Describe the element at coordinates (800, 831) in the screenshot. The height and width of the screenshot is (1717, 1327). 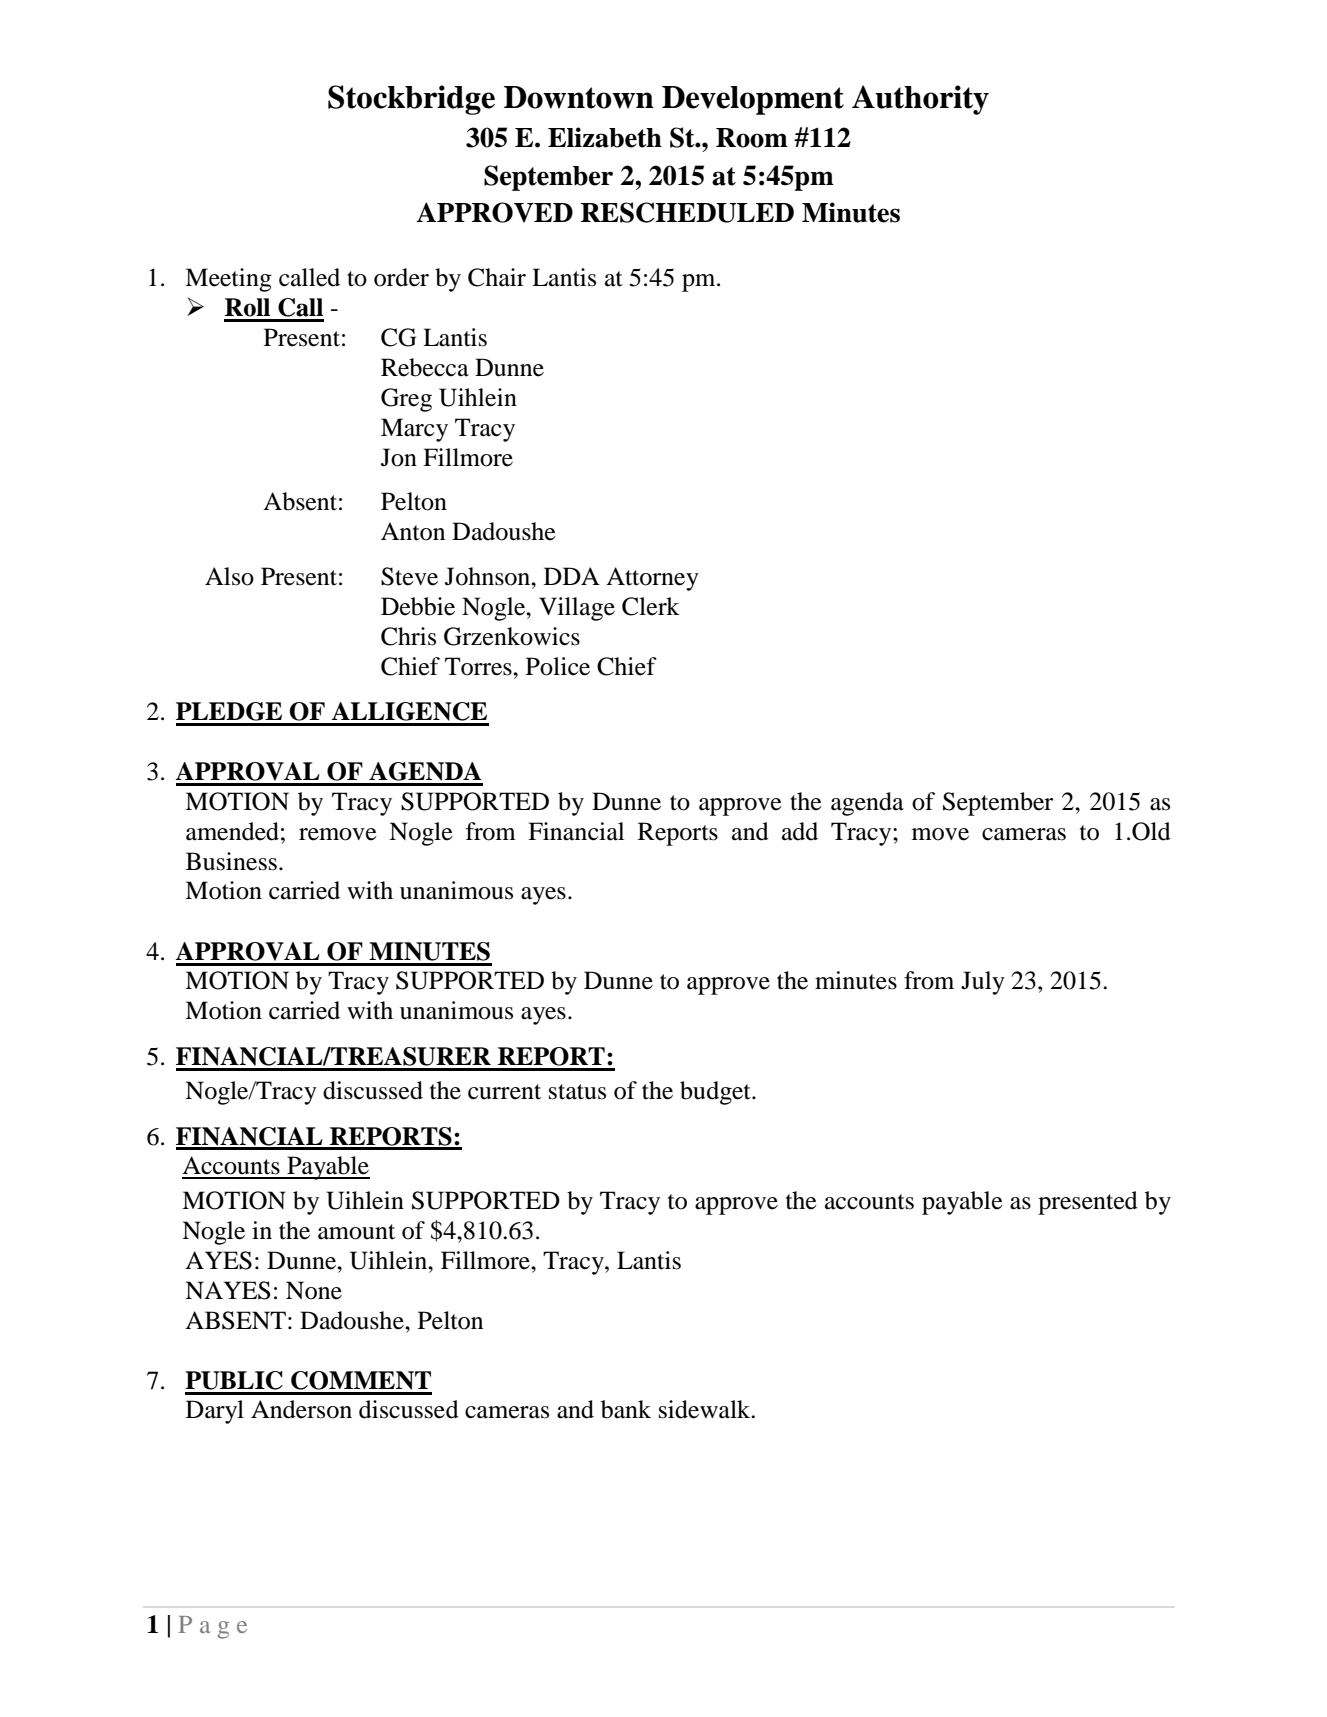
I see `add` at that location.
